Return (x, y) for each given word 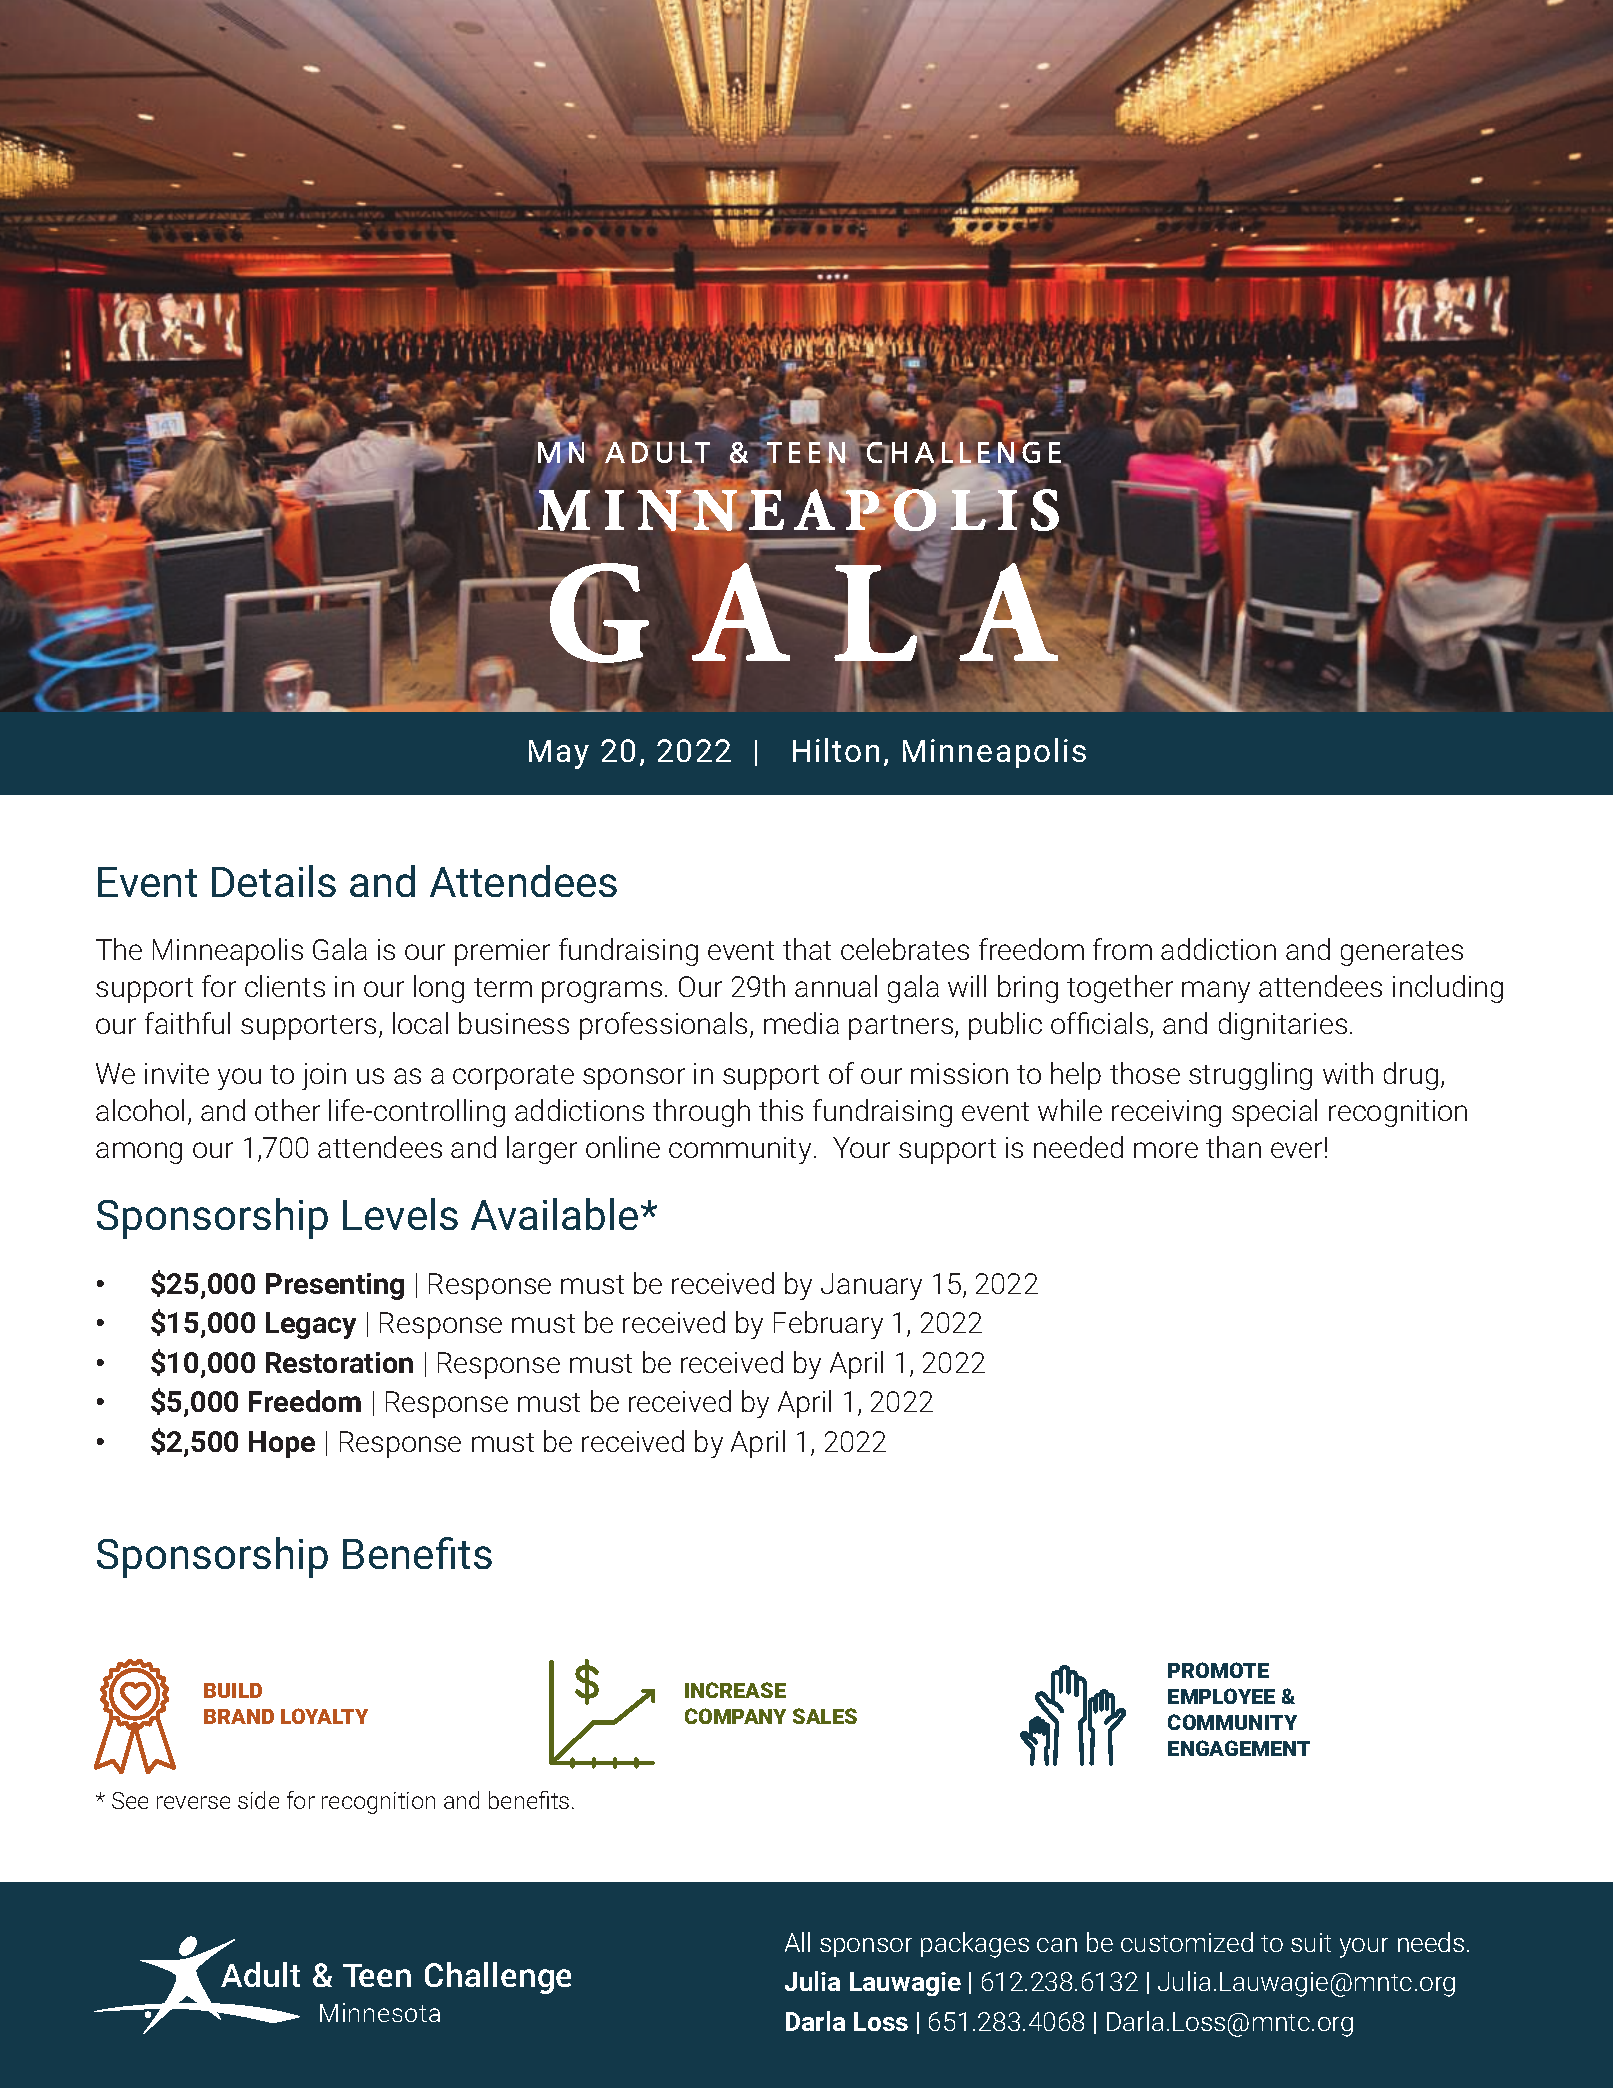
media (801, 1023)
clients (285, 986)
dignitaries (1283, 1026)
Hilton (836, 750)
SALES (825, 1716)
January (871, 1286)
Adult (260, 1974)
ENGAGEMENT (1239, 1748)
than (1233, 1147)
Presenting (335, 1286)
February (828, 1325)
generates (1402, 953)
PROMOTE (1218, 1670)
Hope (282, 1444)
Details (274, 881)
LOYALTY (324, 1716)
